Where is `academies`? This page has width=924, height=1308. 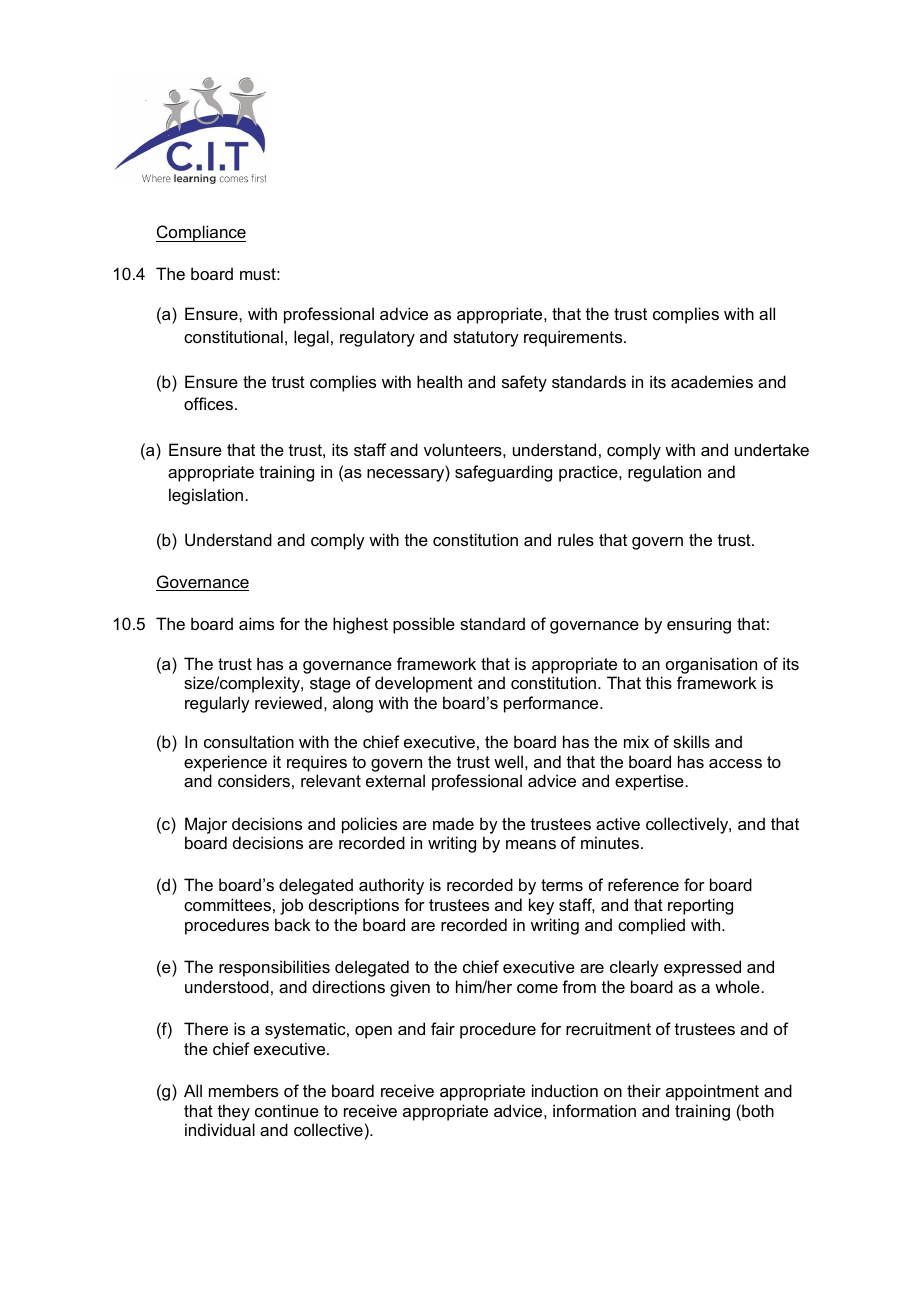
academies is located at coordinates (712, 381).
